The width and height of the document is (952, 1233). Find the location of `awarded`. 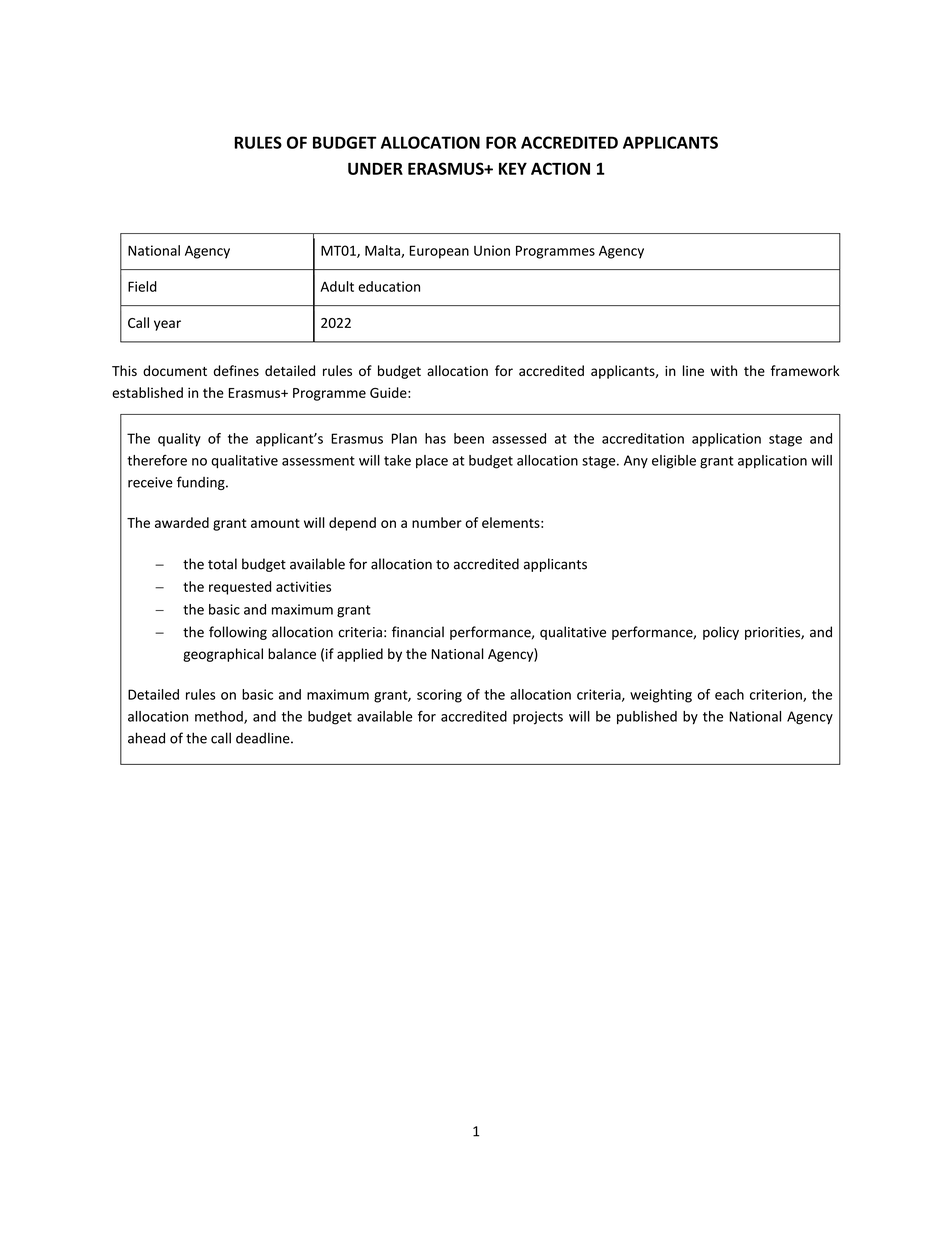

awarded is located at coordinates (182, 522).
